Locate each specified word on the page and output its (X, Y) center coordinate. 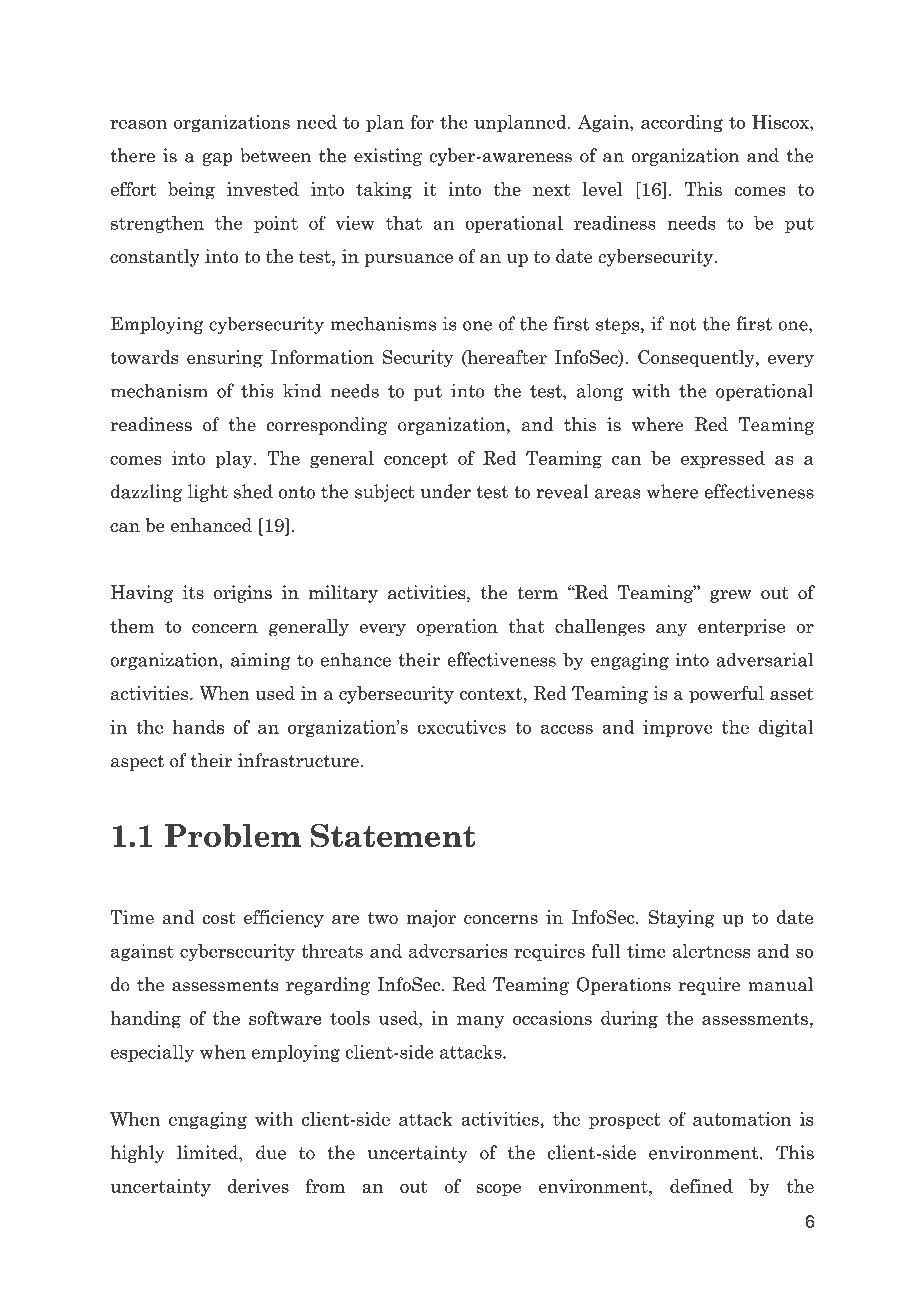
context (491, 694)
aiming (260, 661)
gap (218, 159)
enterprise (741, 628)
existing (388, 157)
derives (258, 1186)
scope (498, 1190)
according (682, 124)
